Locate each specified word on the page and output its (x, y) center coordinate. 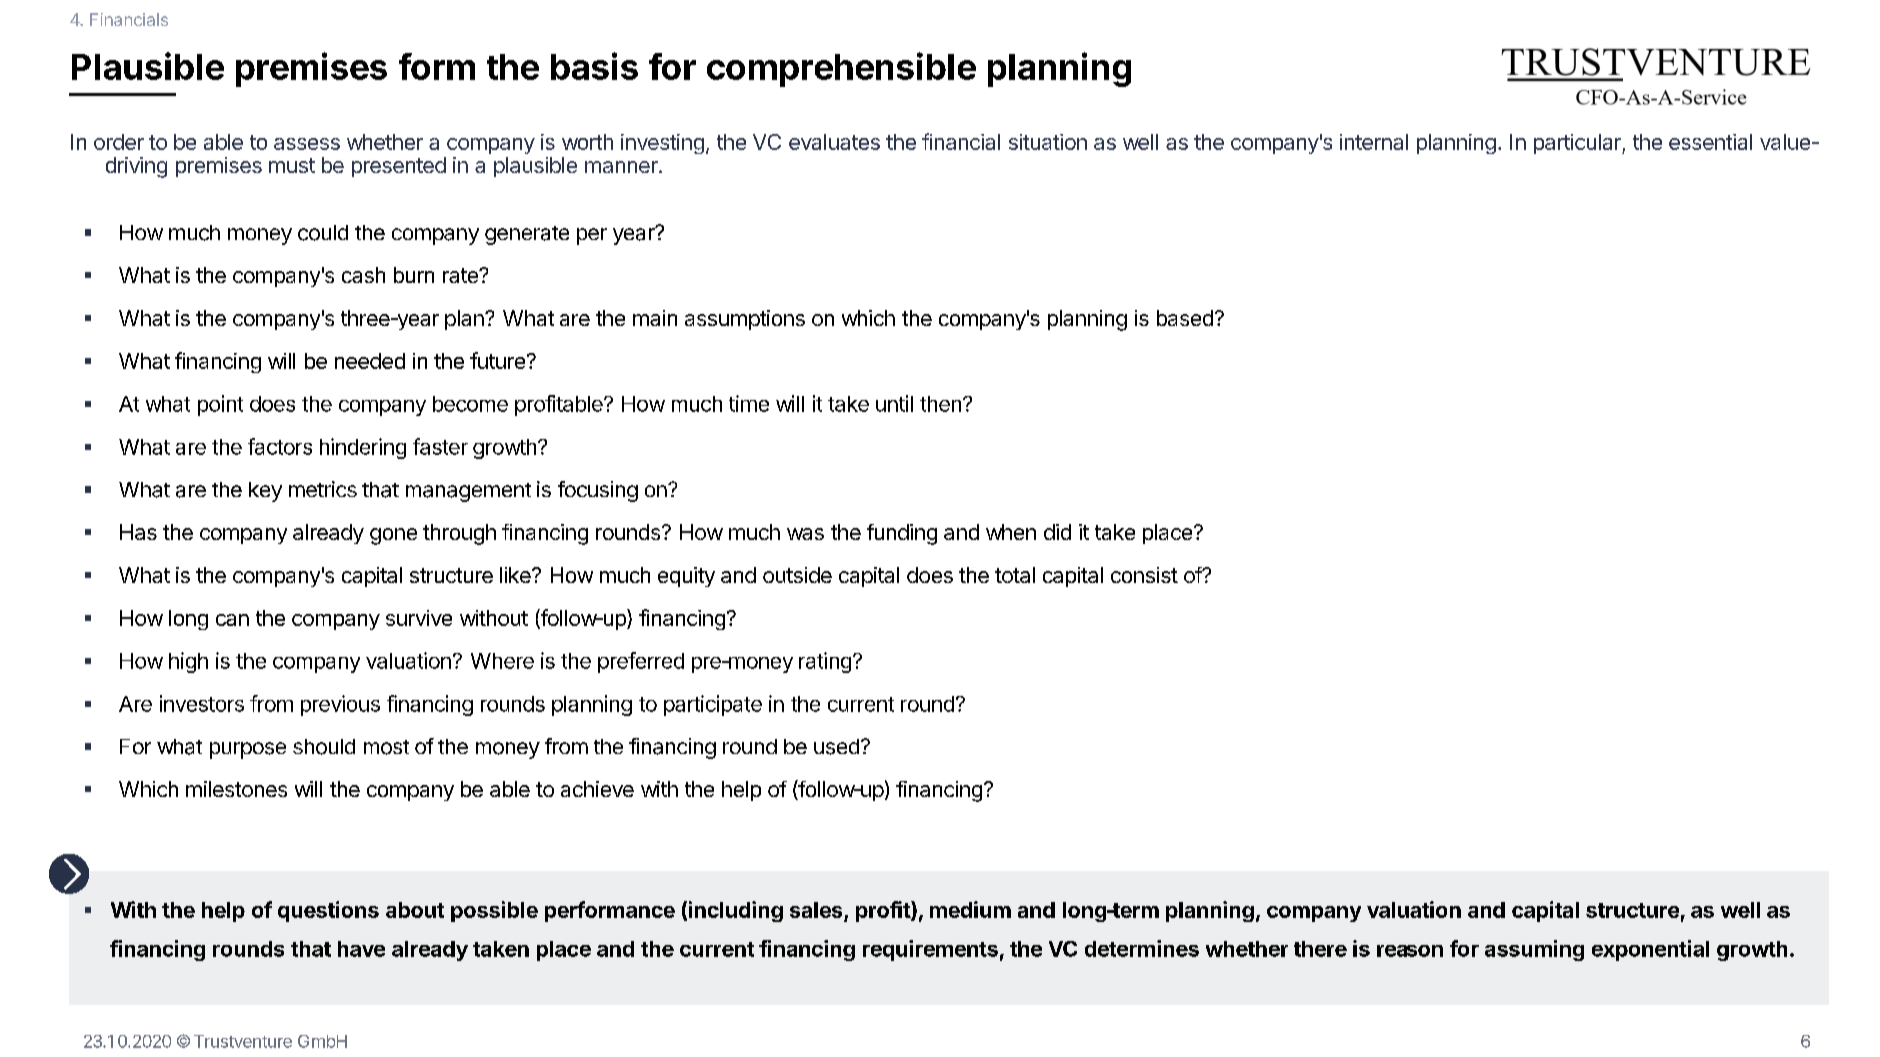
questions (328, 911)
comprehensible (841, 69)
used (836, 747)
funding (902, 534)
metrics (323, 489)
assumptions (745, 320)
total (1015, 575)
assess (307, 144)
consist (1144, 575)
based (1185, 318)
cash (363, 275)
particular (1578, 144)
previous (340, 705)
